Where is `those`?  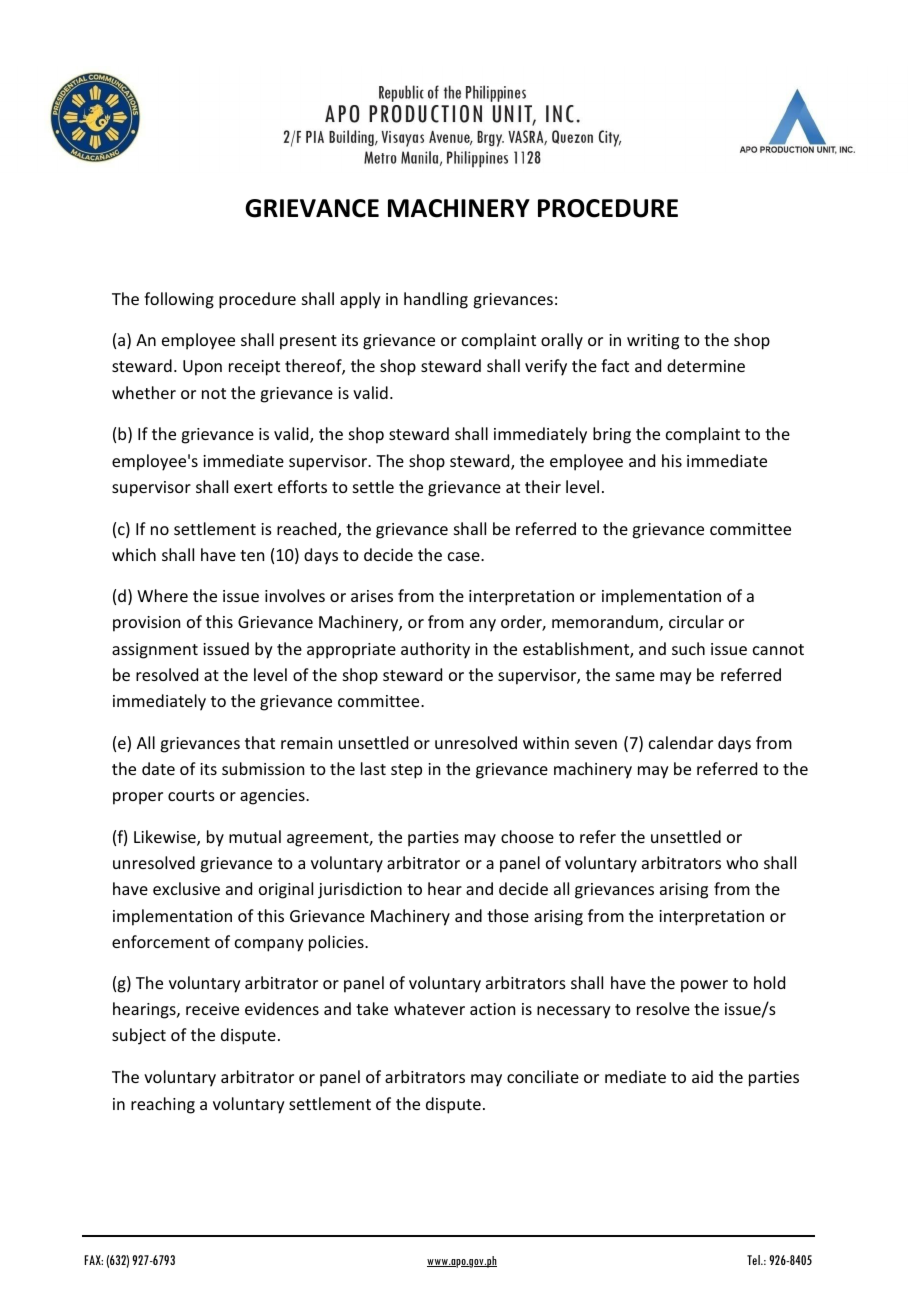
those is located at coordinates (508, 915).
